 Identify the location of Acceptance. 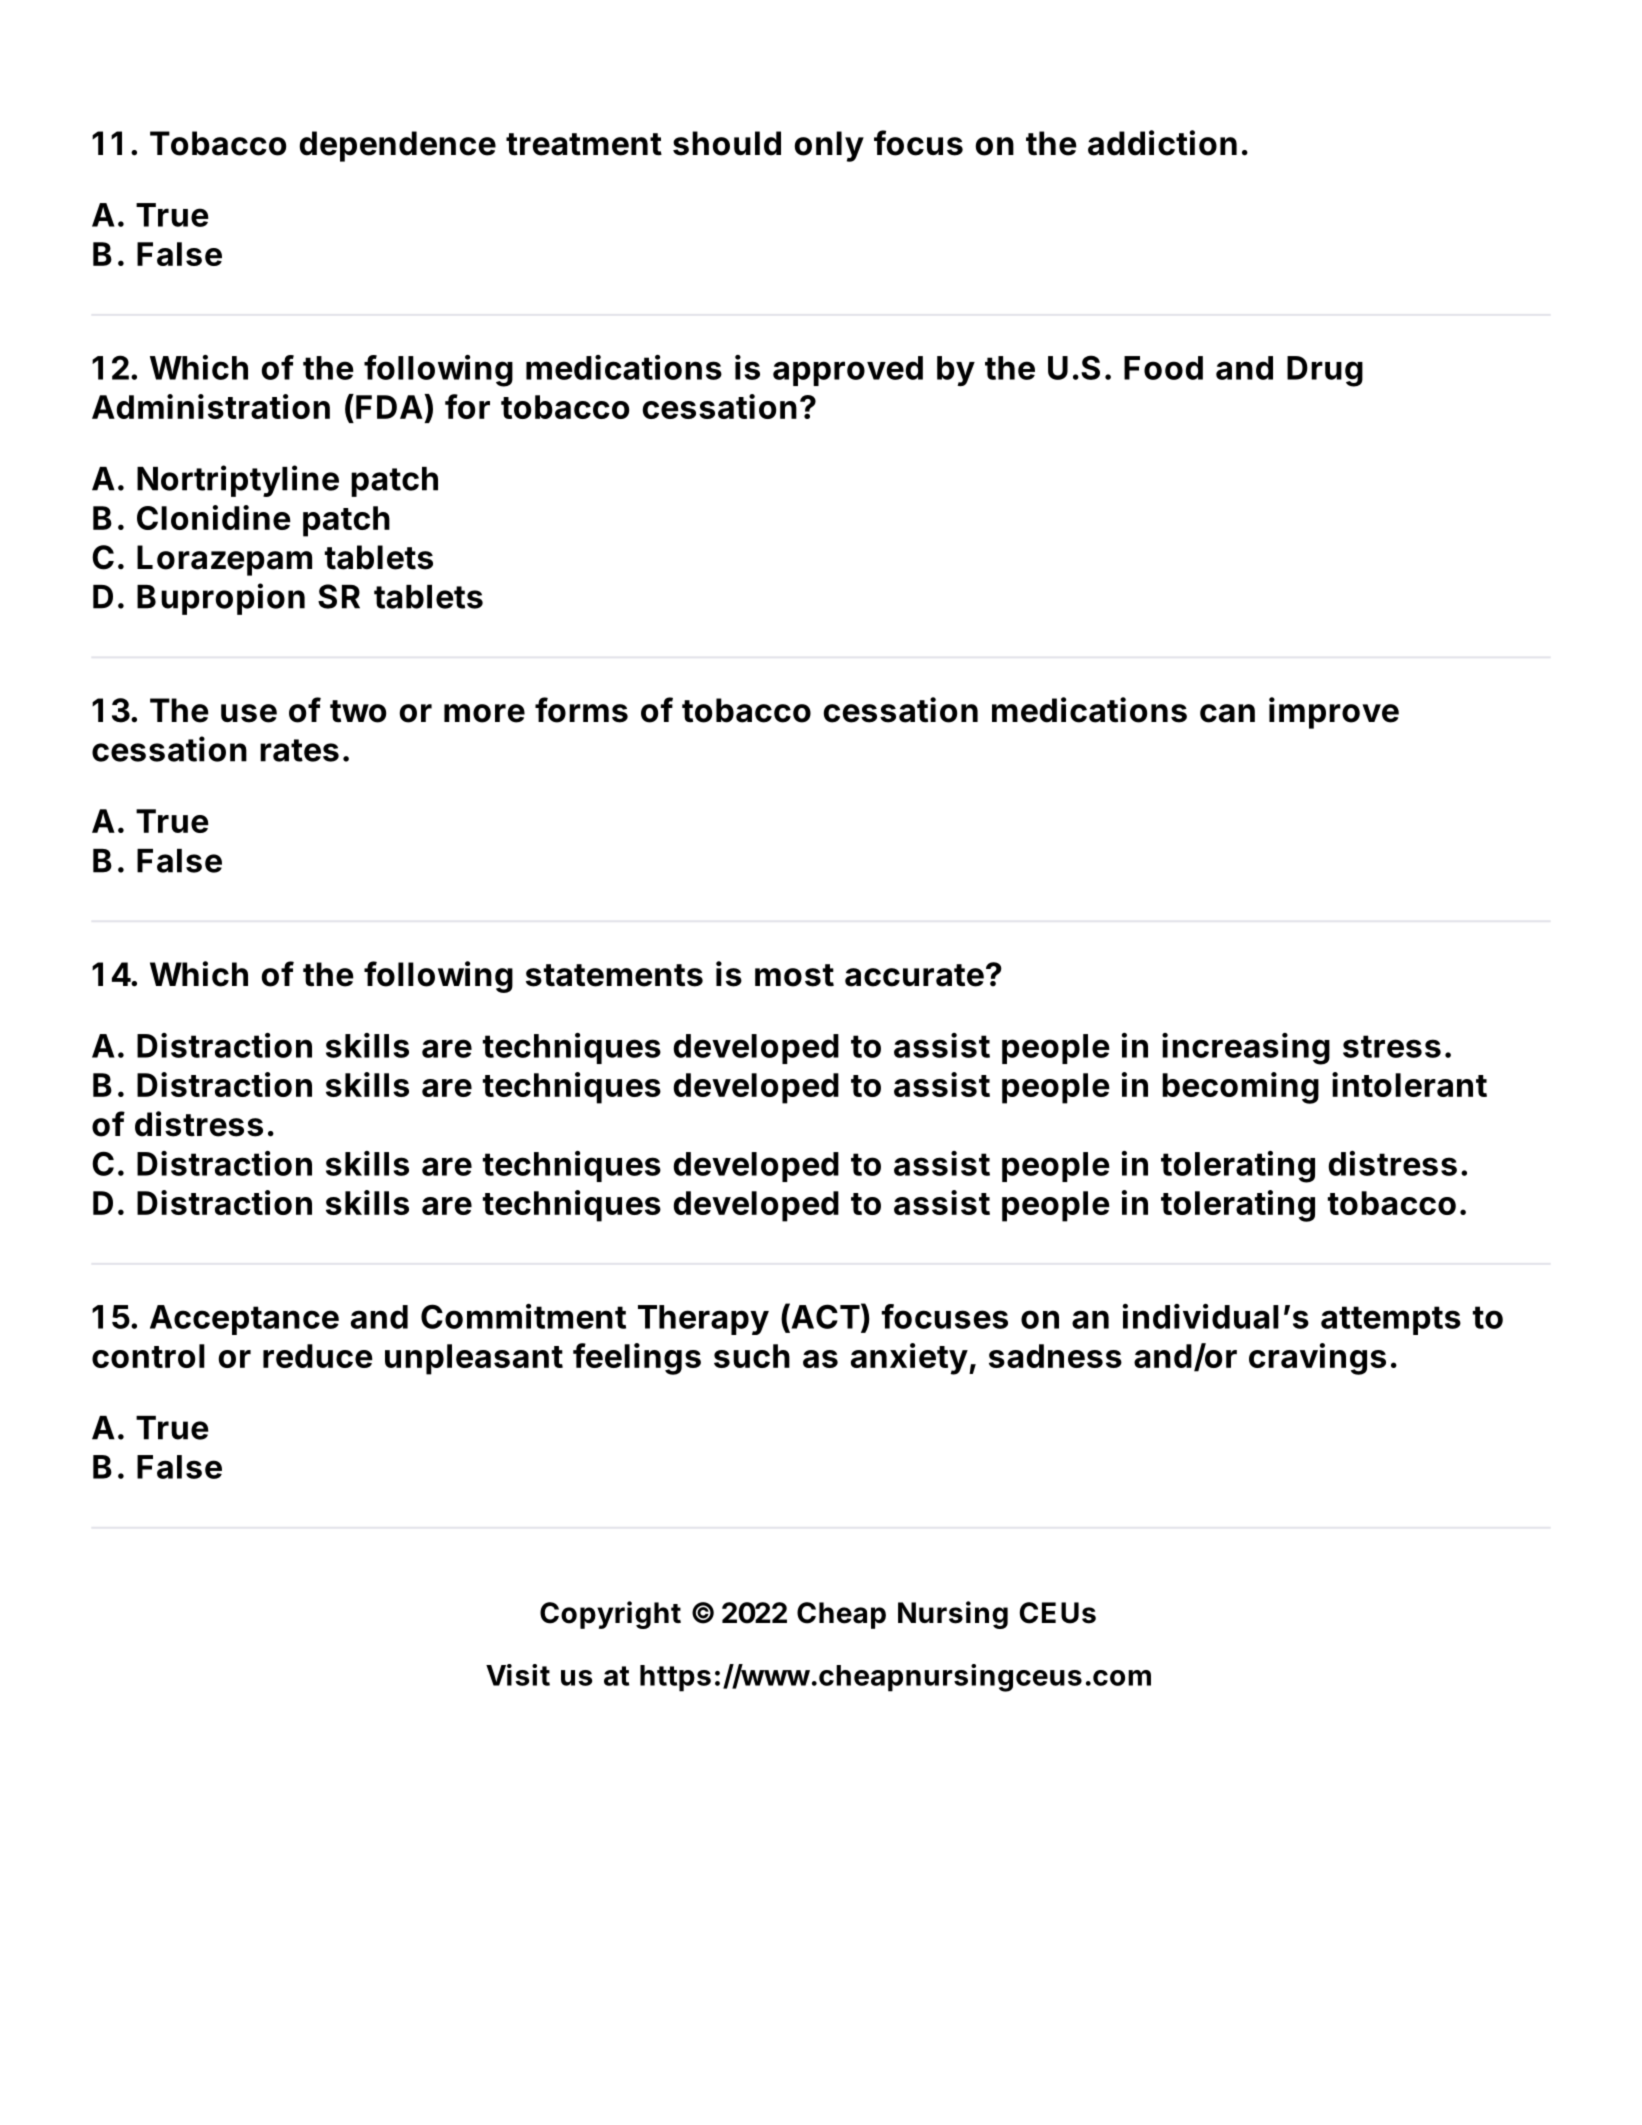
(244, 1320).
